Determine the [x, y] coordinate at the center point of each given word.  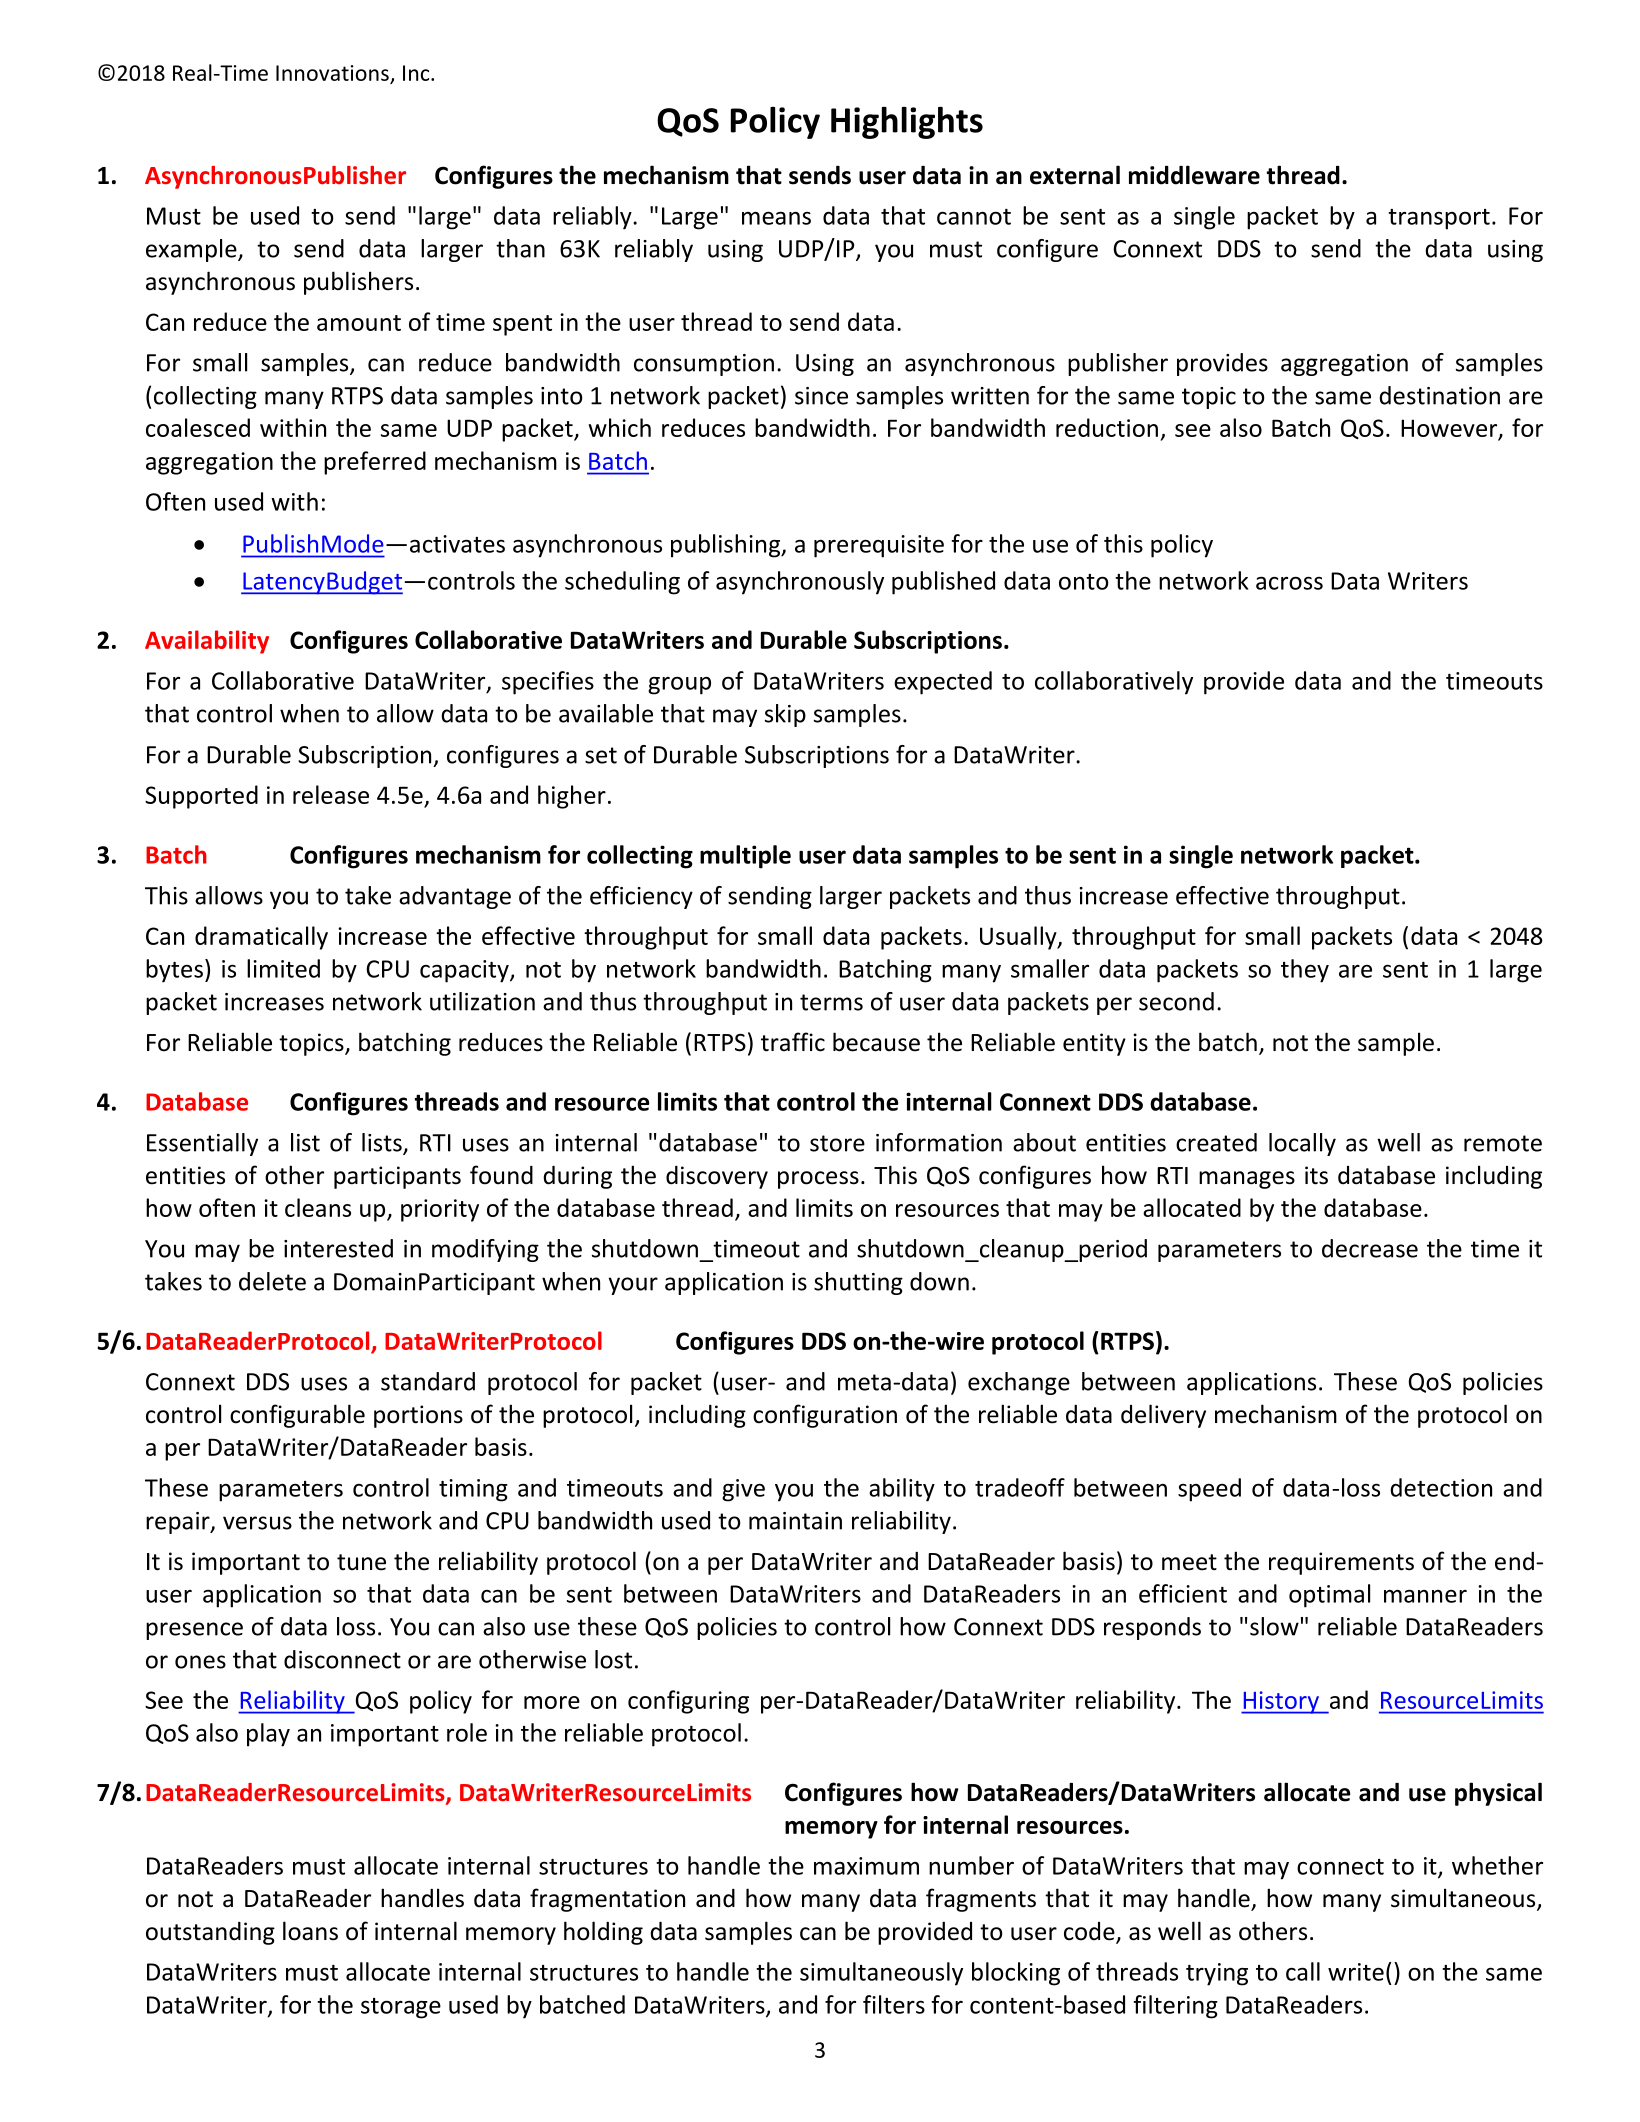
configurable [297, 1416]
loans [310, 1931]
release [331, 794]
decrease [1370, 1248]
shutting [858, 1283]
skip [785, 715]
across [1289, 583]
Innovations [333, 74]
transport [1439, 219]
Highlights [907, 123]
